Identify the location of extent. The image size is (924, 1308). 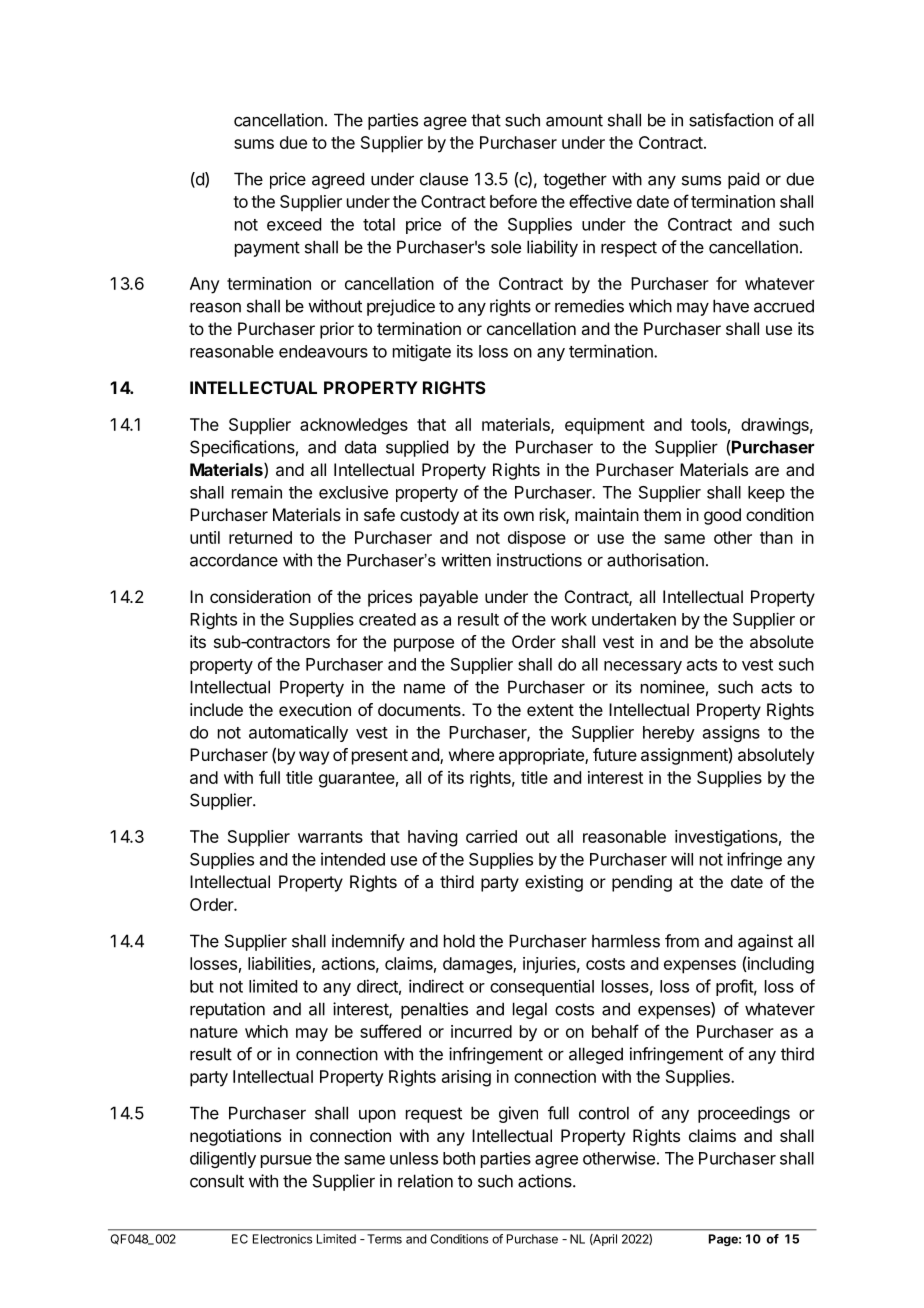
(550, 710).
